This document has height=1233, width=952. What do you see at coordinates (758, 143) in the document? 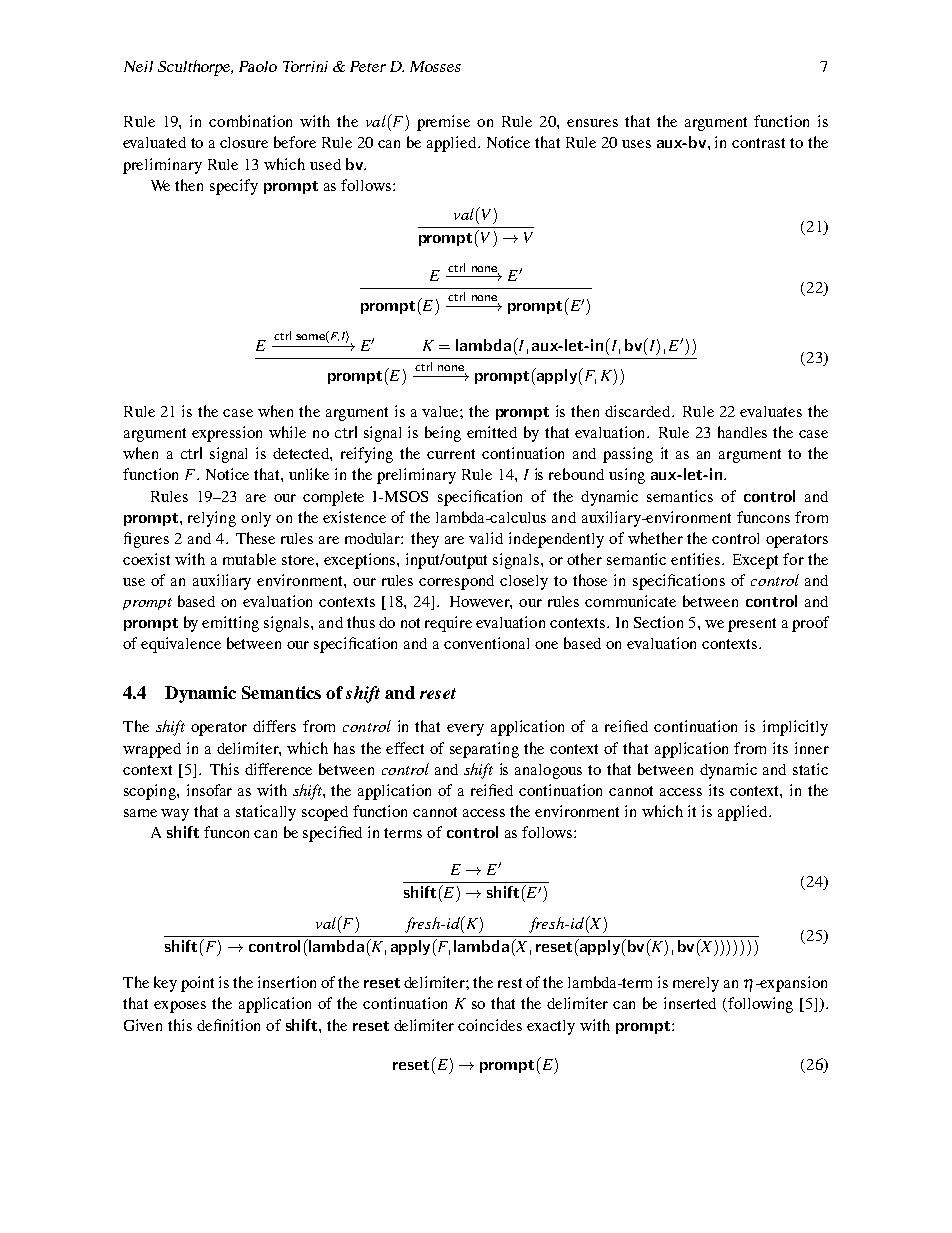
I see `contrast` at bounding box center [758, 143].
